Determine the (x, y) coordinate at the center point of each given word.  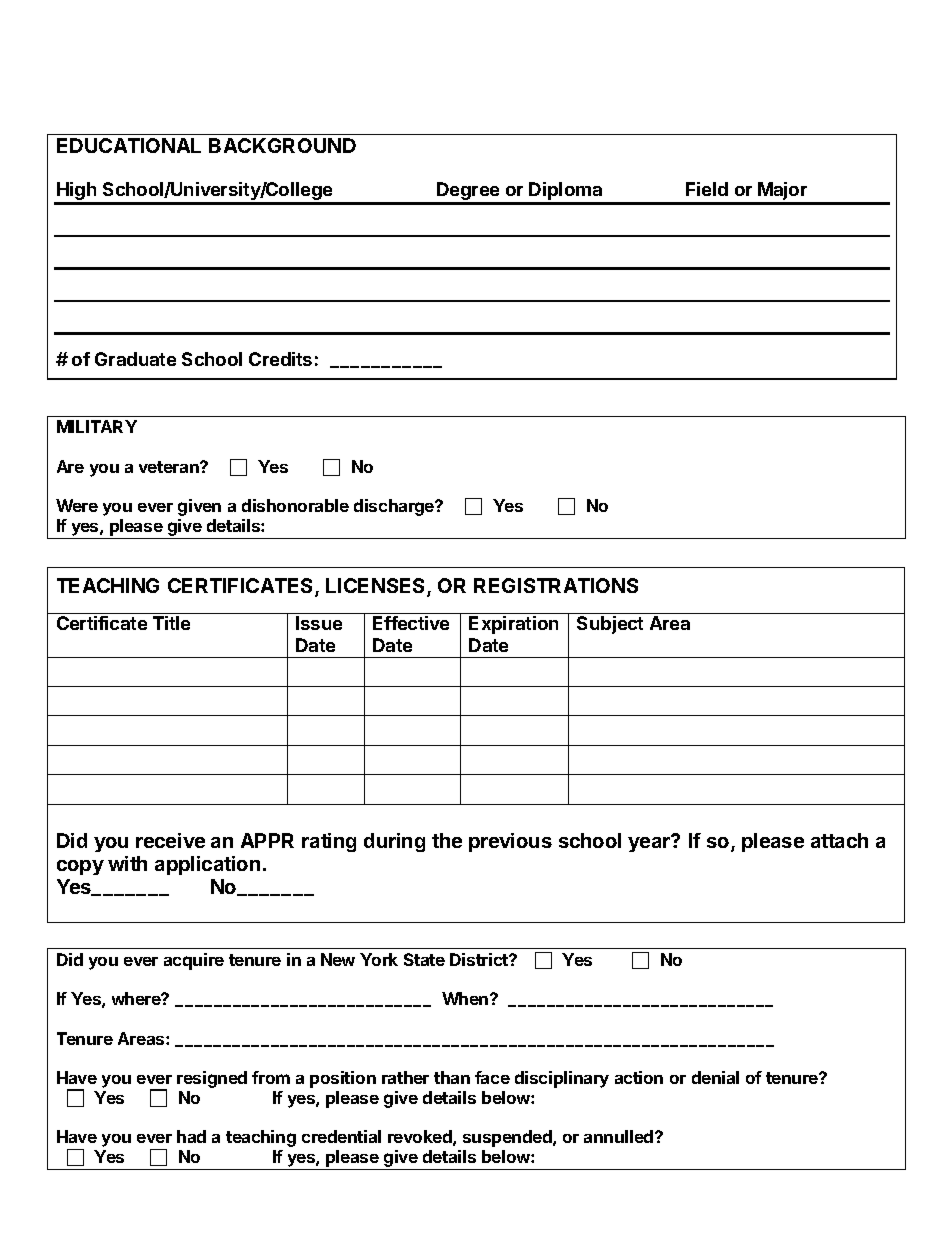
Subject (610, 625)
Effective (411, 623)
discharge (395, 507)
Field (707, 189)
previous (510, 842)
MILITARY (97, 426)
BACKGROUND (282, 145)
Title (171, 623)
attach (839, 840)
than (452, 1077)
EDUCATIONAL (129, 145)
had (191, 1136)
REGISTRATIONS (556, 585)
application (207, 865)
